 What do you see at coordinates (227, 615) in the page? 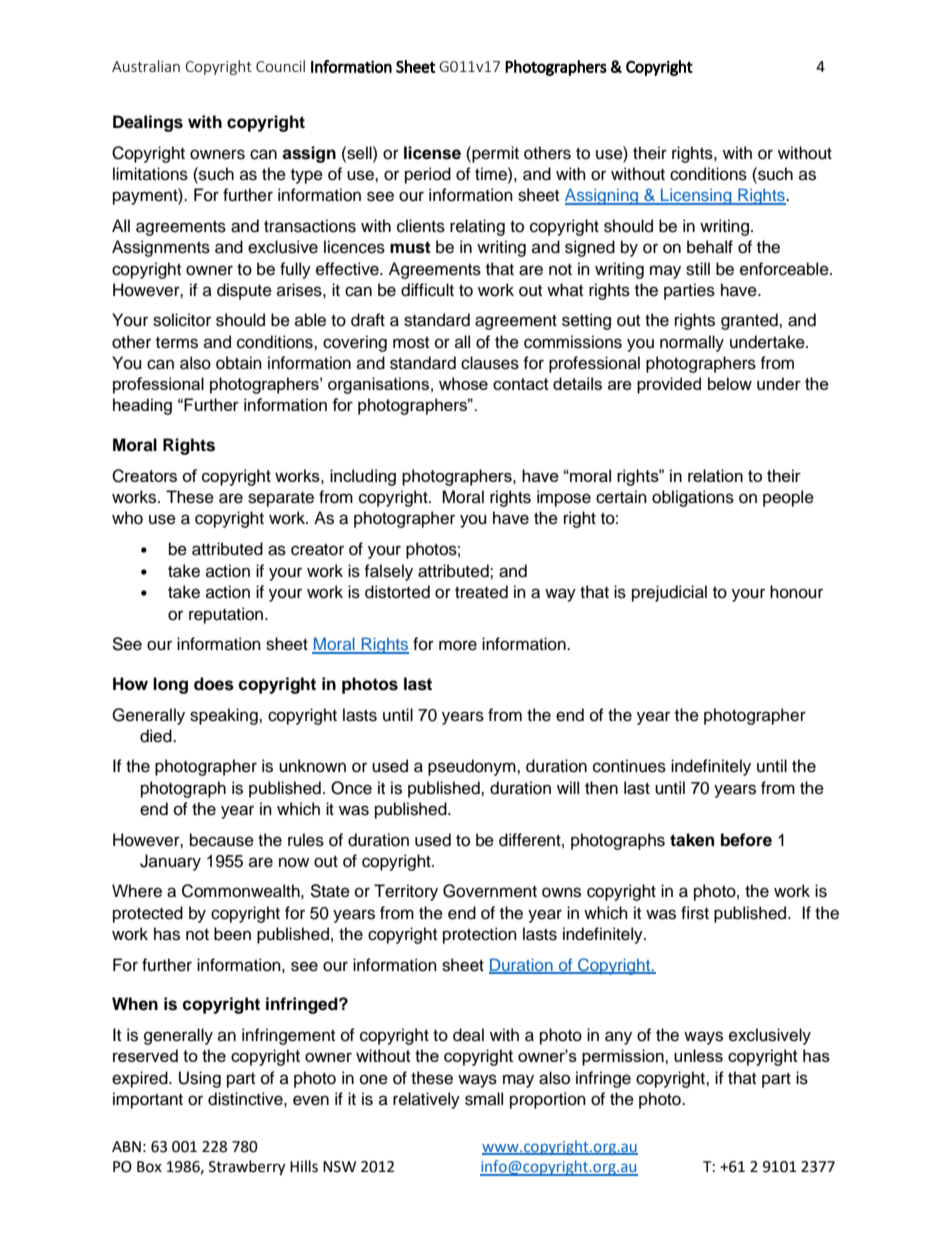
I see `reputation` at bounding box center [227, 615].
